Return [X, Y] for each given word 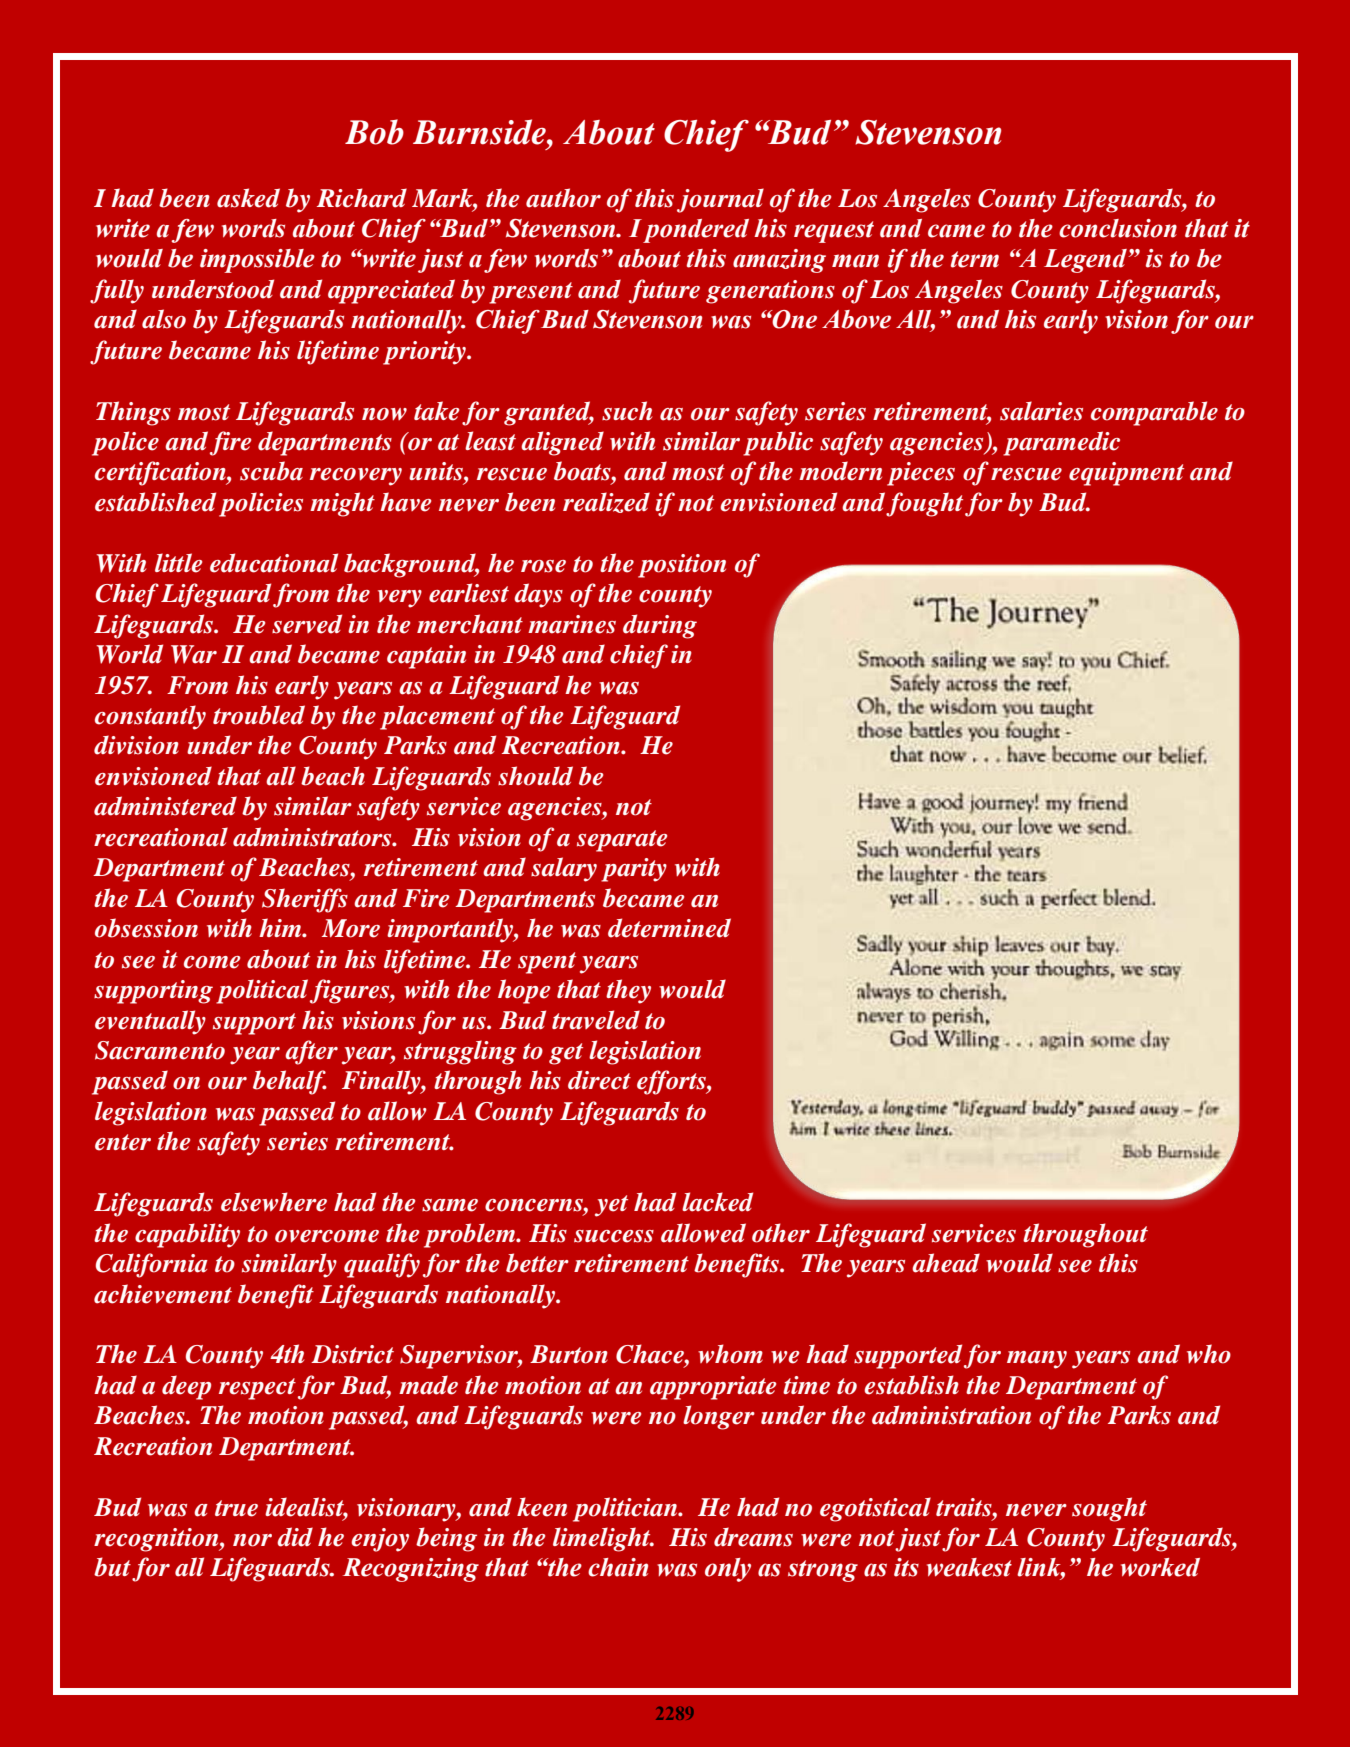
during [660, 626]
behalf [290, 1082]
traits [965, 1507]
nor [252, 1540]
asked [248, 198]
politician [626, 1509]
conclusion [1118, 228]
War [194, 654]
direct [599, 1080]
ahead [946, 1263]
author [563, 198]
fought [924, 504]
